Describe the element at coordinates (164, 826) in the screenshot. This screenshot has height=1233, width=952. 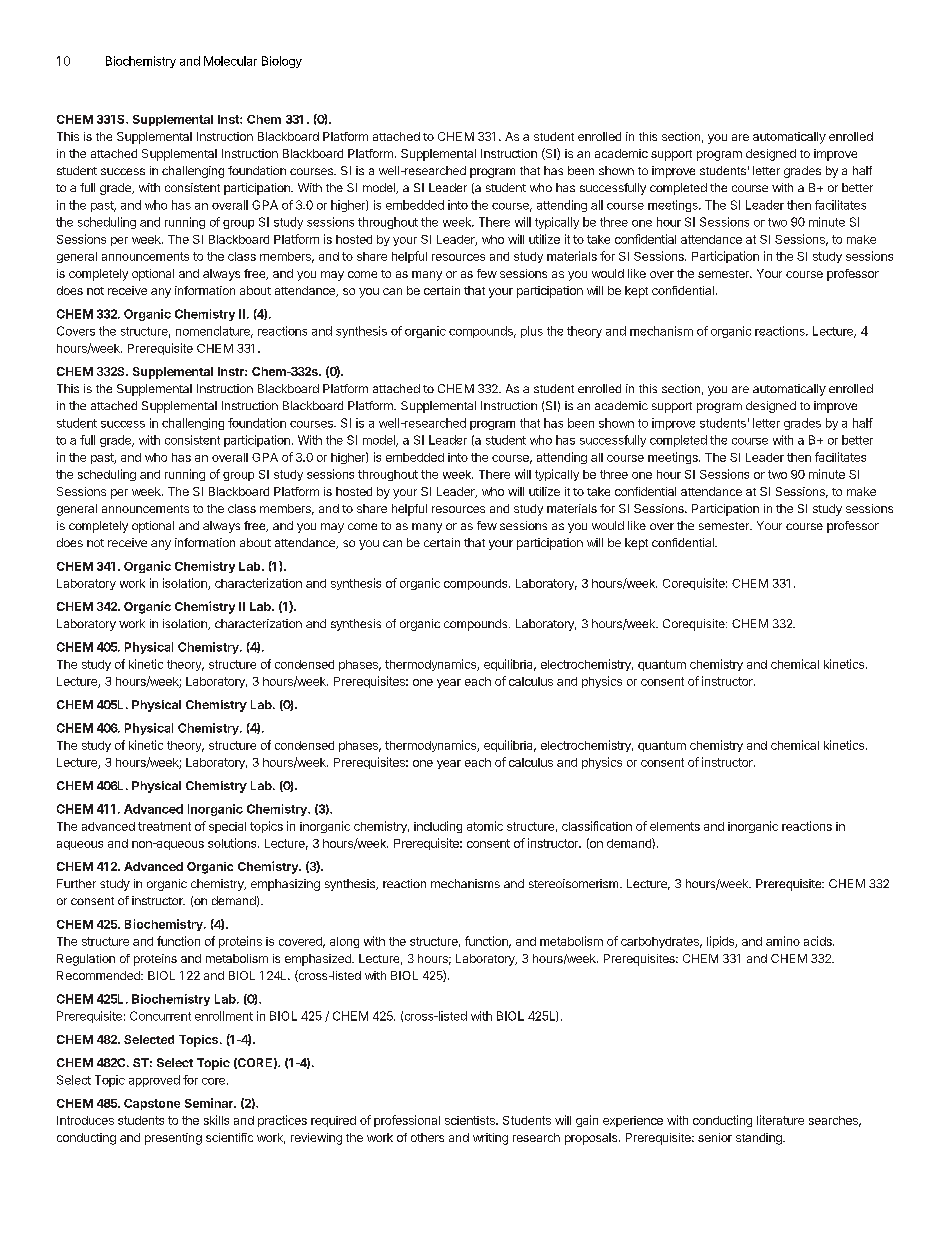
I see `treatment` at that location.
